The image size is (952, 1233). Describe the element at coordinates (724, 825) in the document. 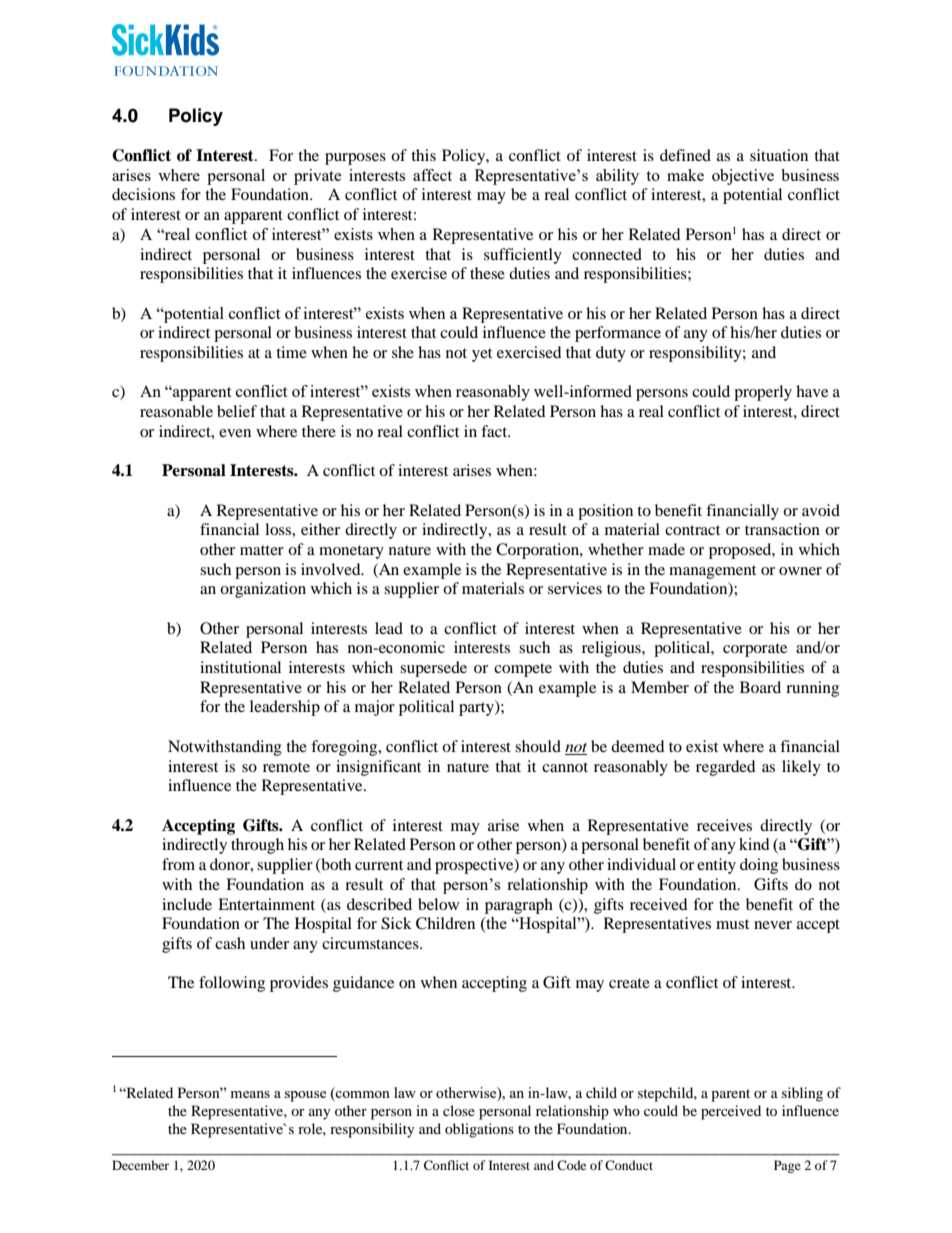

I see `receives` at that location.
